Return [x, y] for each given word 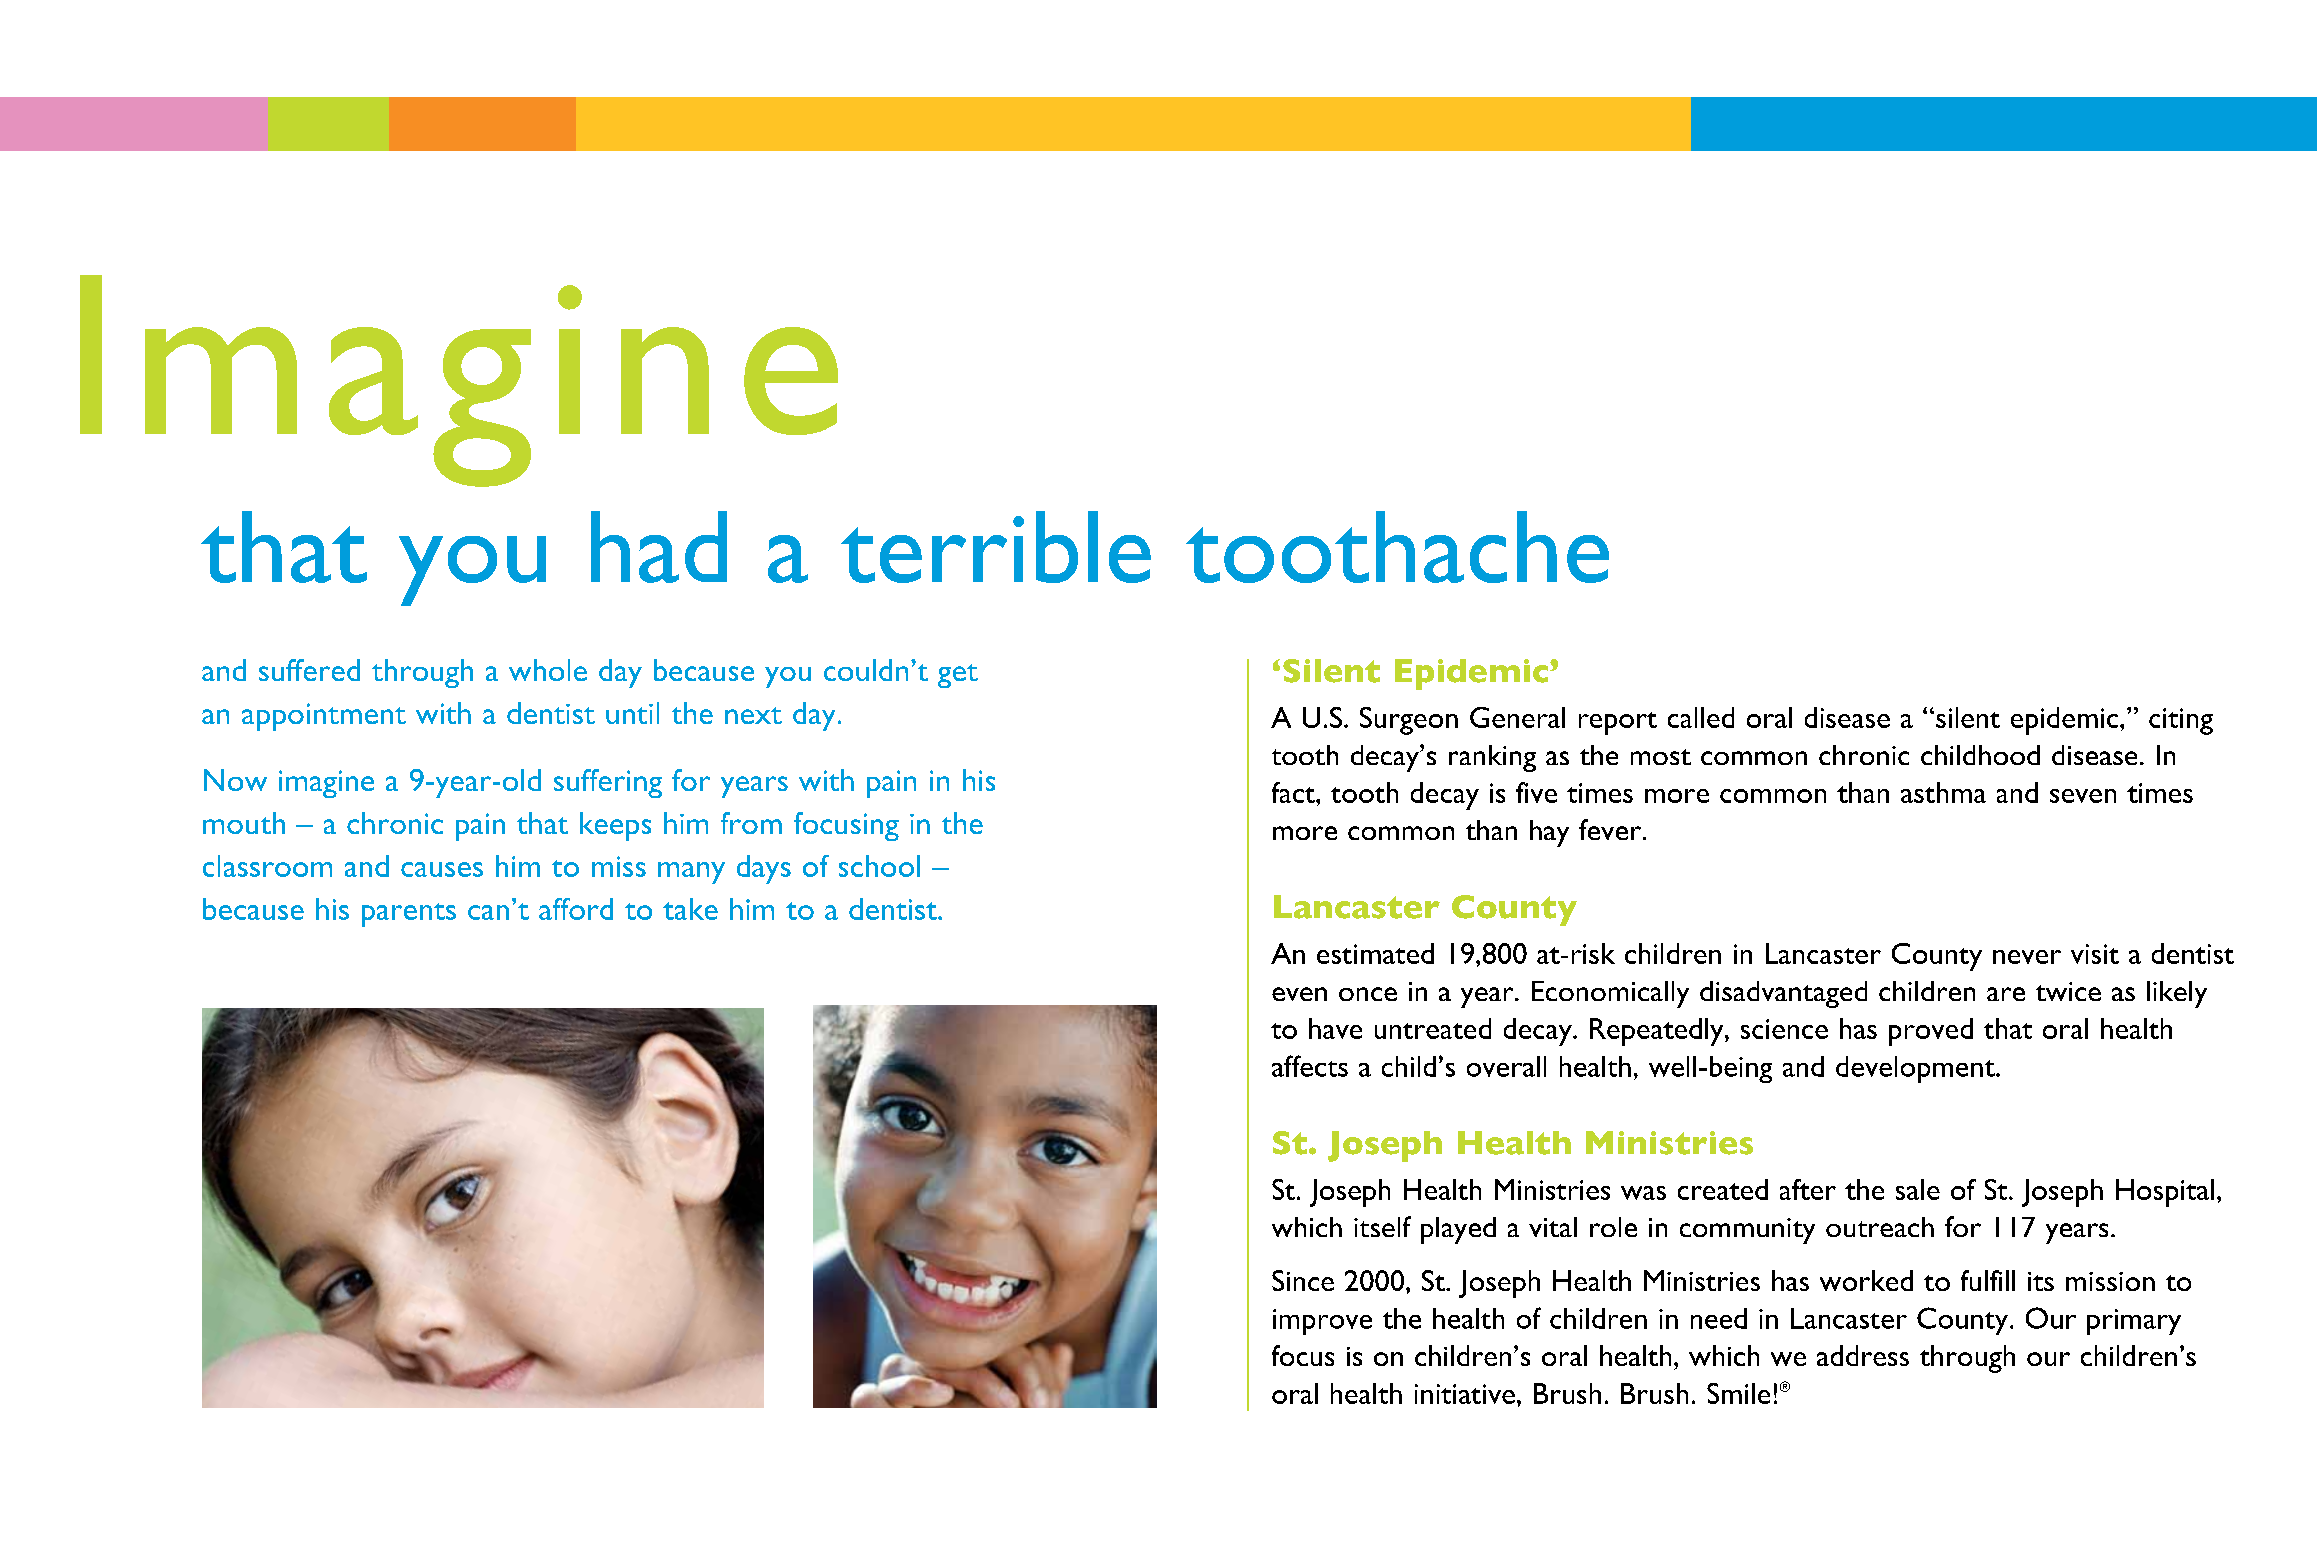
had [659, 547]
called [1701, 717]
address [1863, 1355]
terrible [996, 547]
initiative [1465, 1394]
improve [1322, 1322]
